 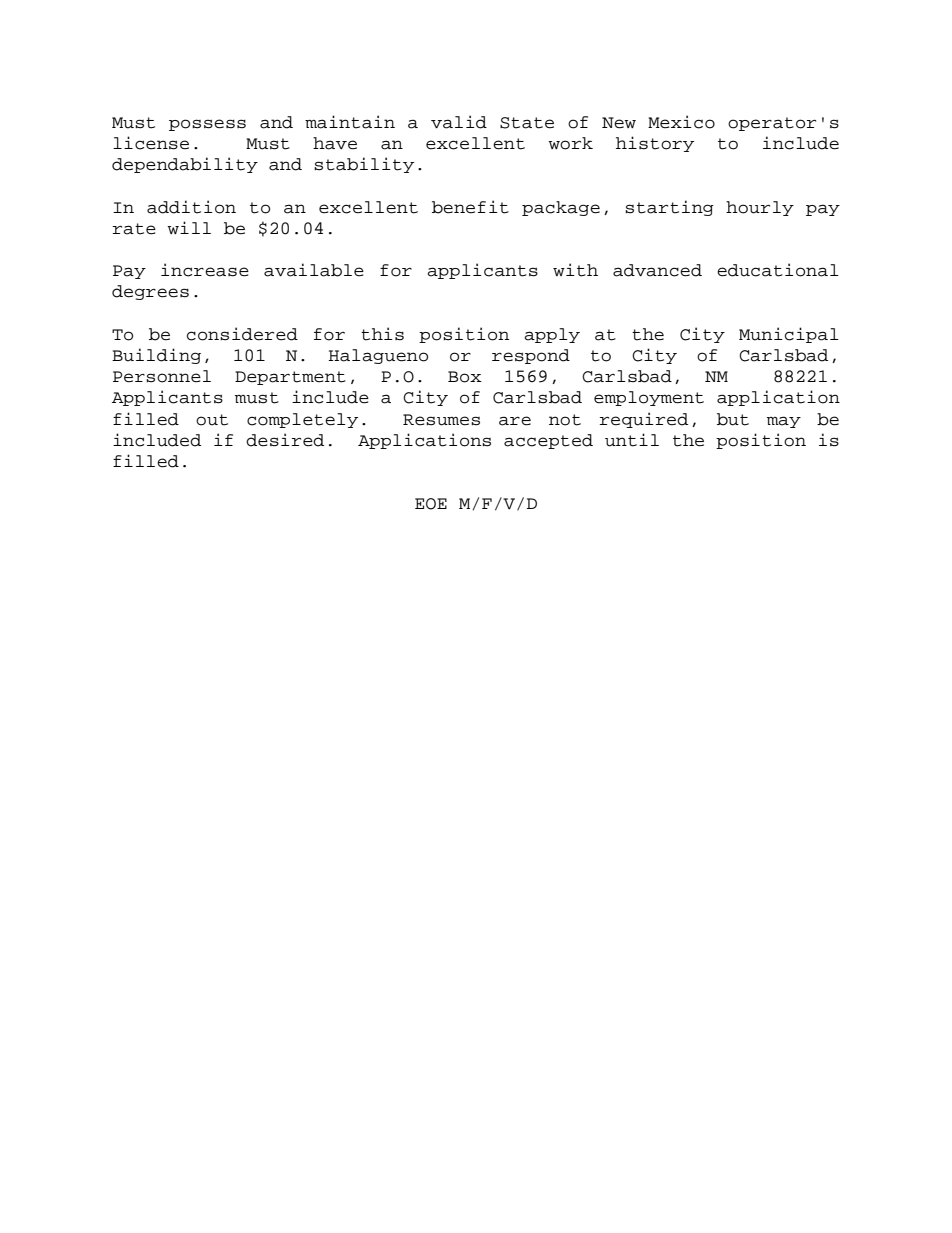 What do you see at coordinates (459, 122) in the screenshot?
I see `valid` at bounding box center [459, 122].
